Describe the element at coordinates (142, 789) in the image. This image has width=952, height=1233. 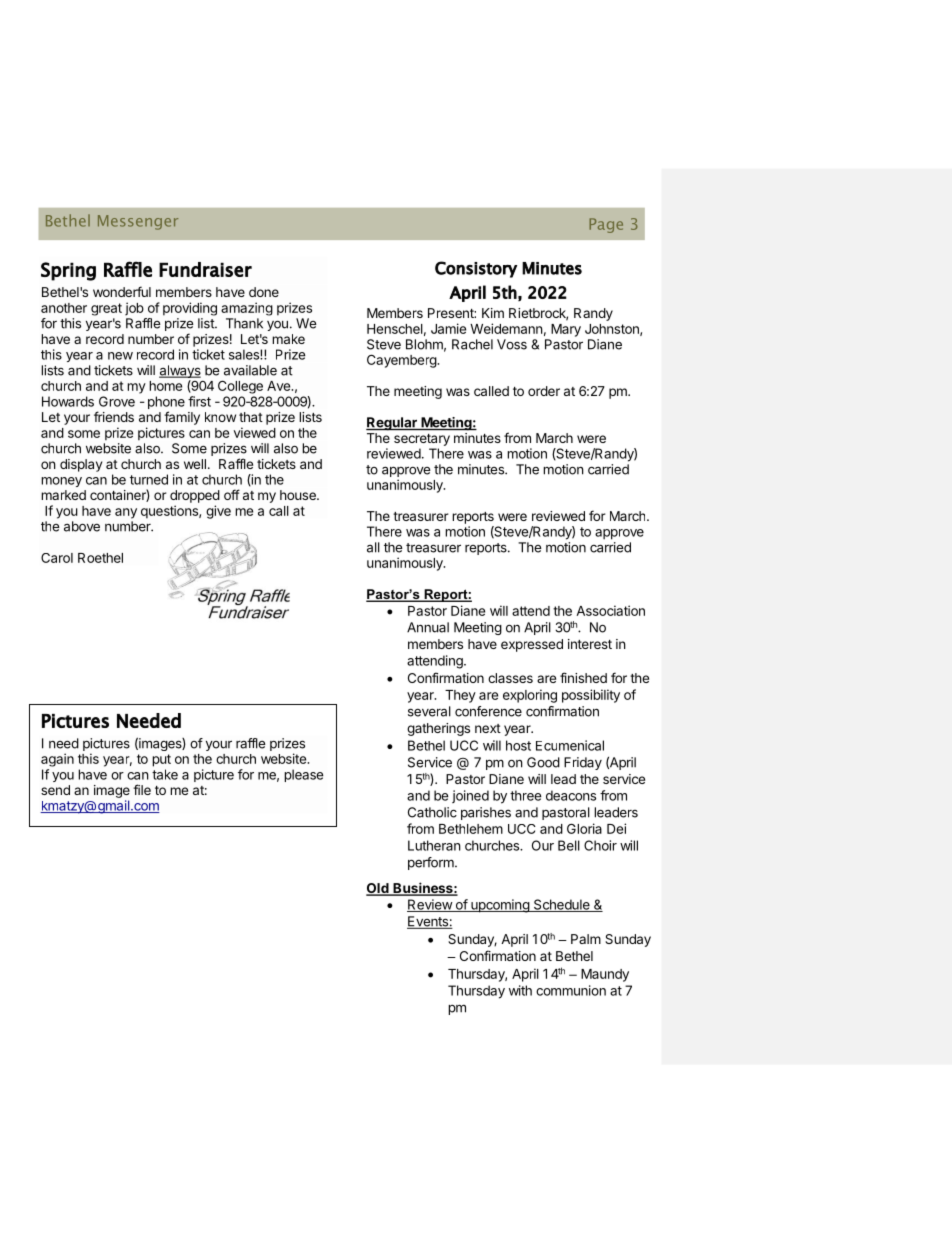
I see `file` at that location.
